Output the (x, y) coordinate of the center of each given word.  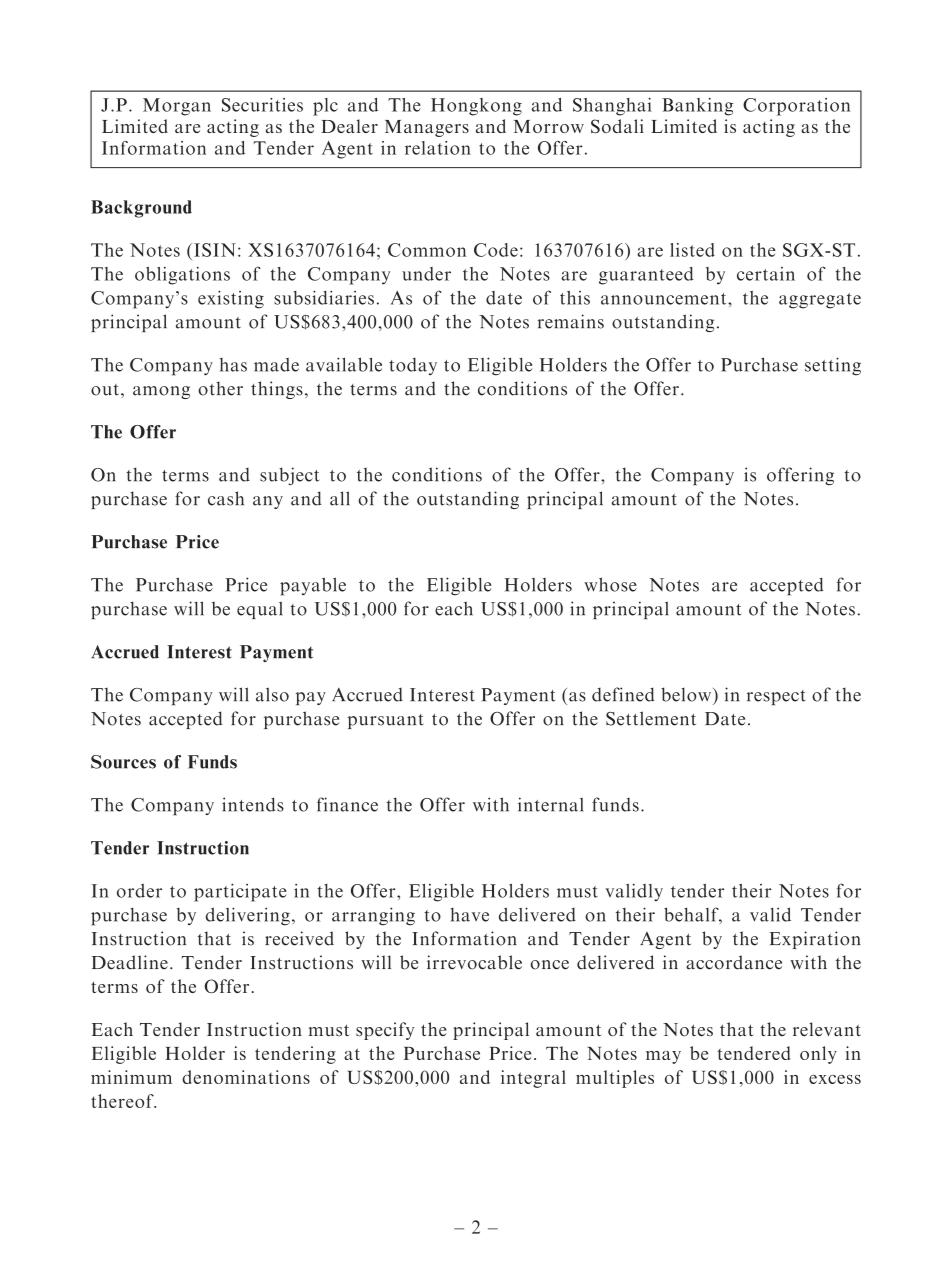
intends (253, 804)
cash (226, 498)
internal (550, 804)
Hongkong (476, 107)
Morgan (177, 107)
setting (833, 366)
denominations (246, 1077)
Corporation (796, 107)
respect (776, 697)
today (413, 366)
